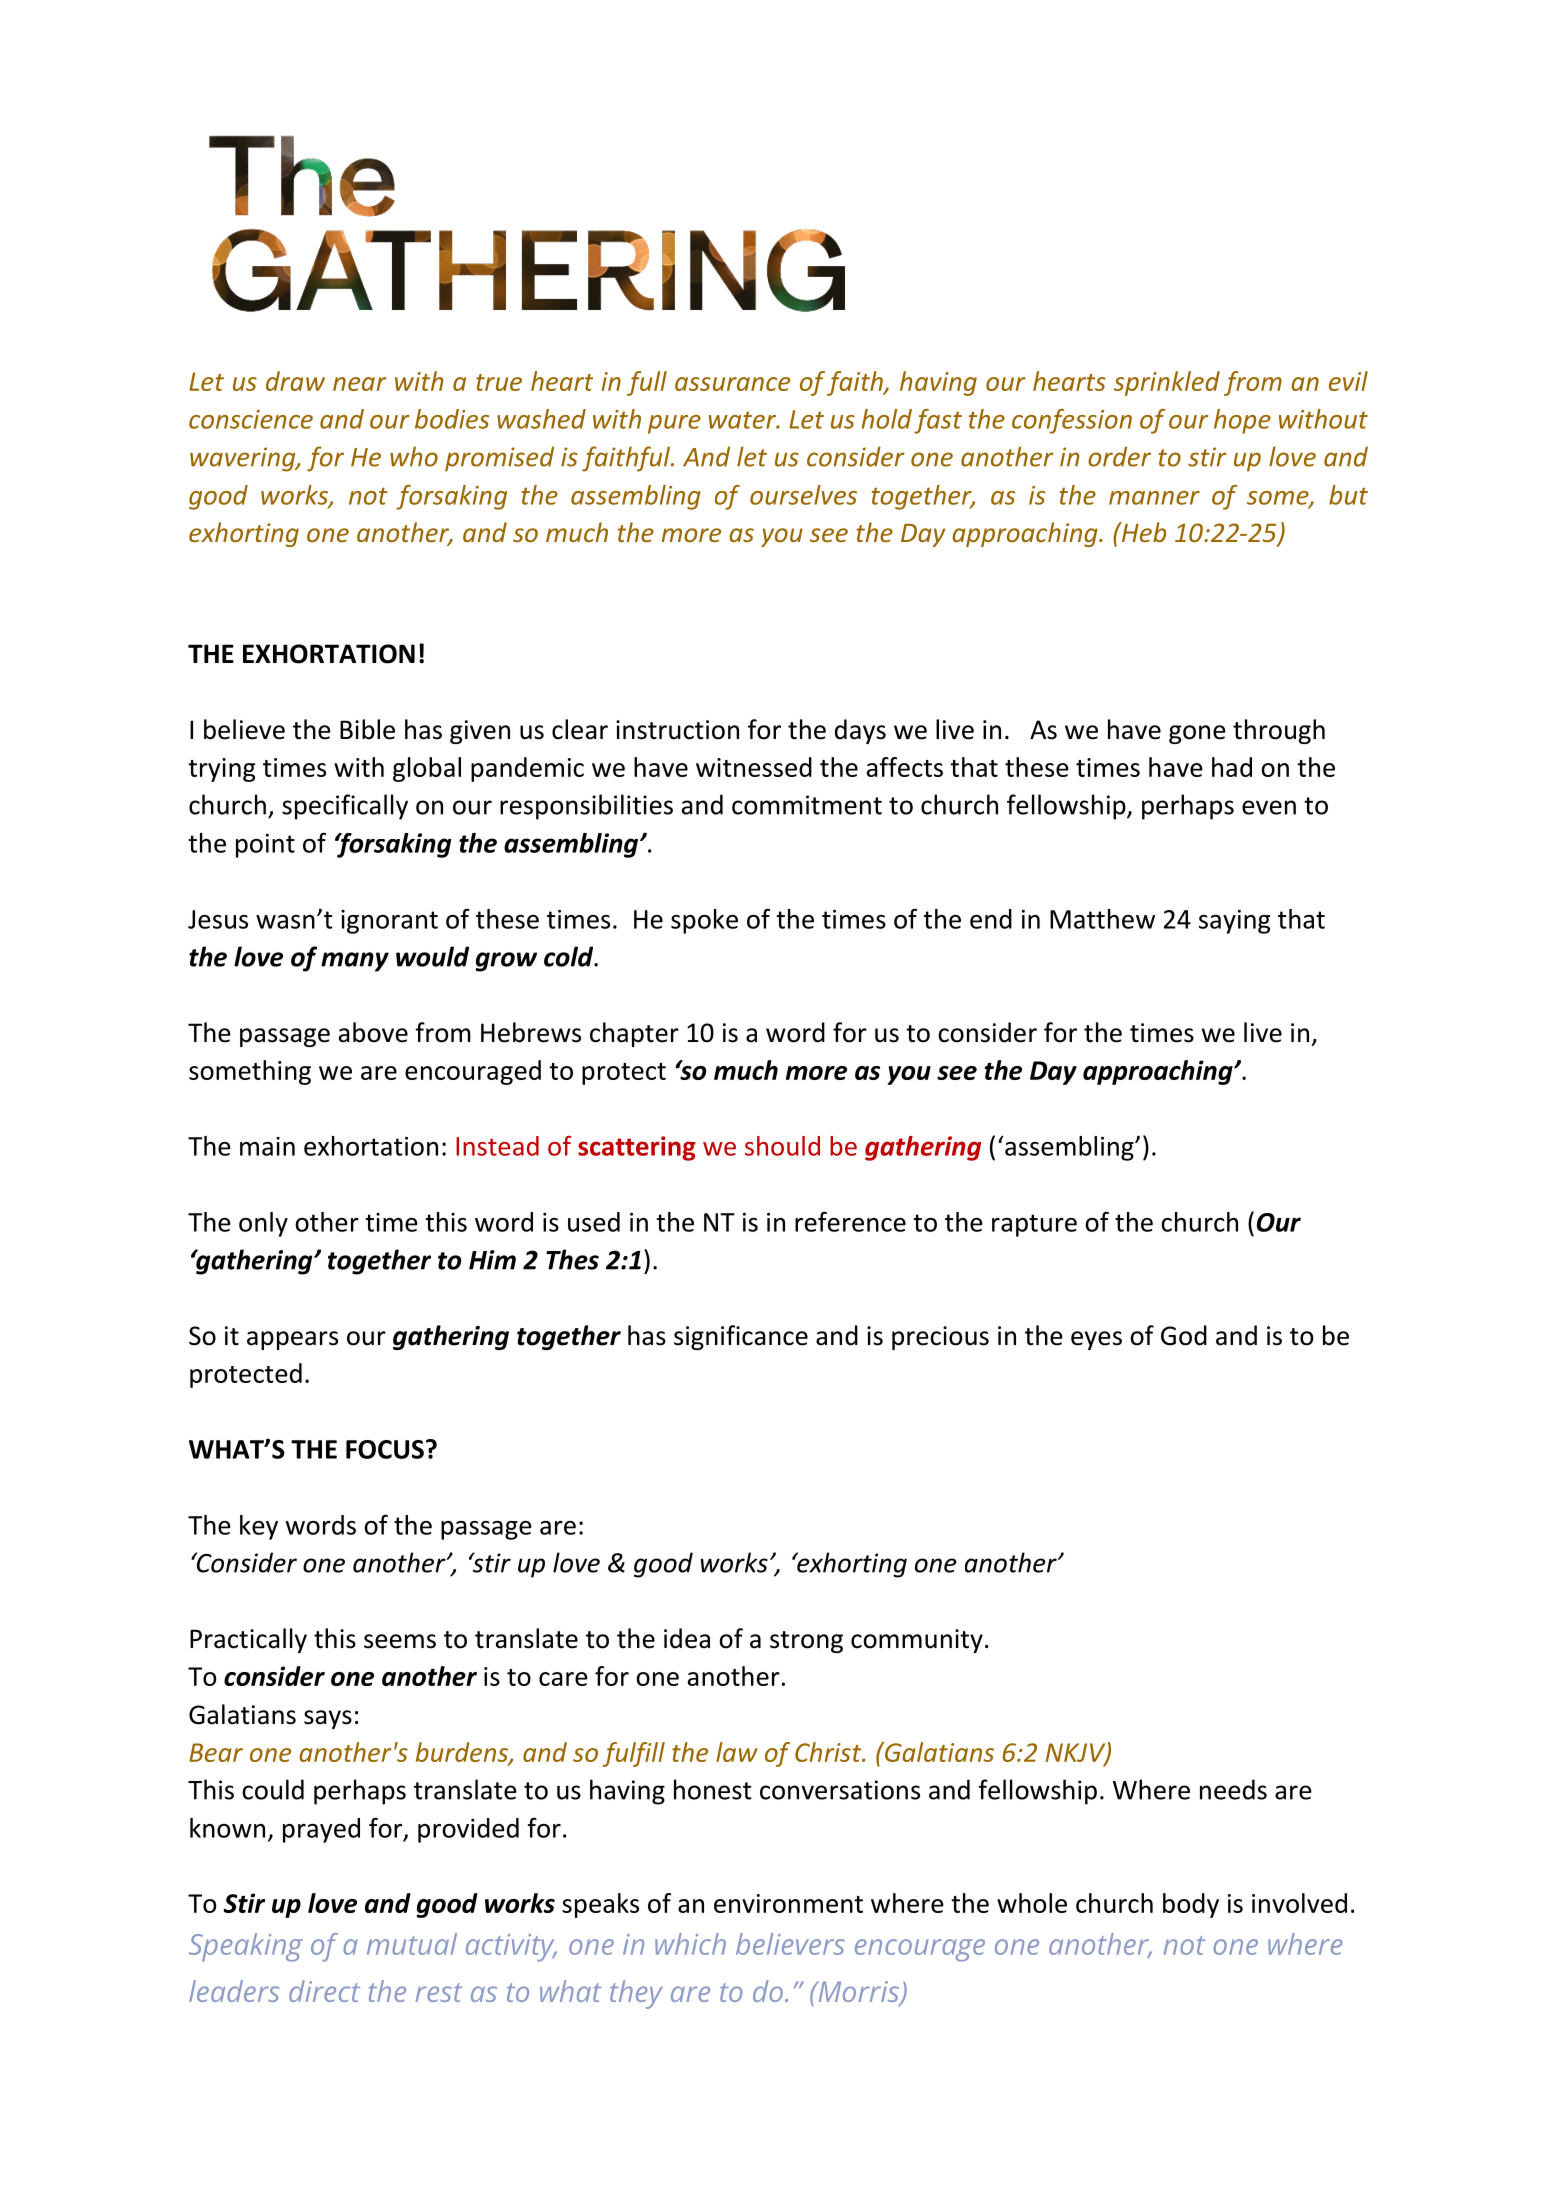 Image resolution: width=1555 pixels, height=2201 pixels. What do you see at coordinates (412, 1944) in the page?
I see `mutual` at bounding box center [412, 1944].
